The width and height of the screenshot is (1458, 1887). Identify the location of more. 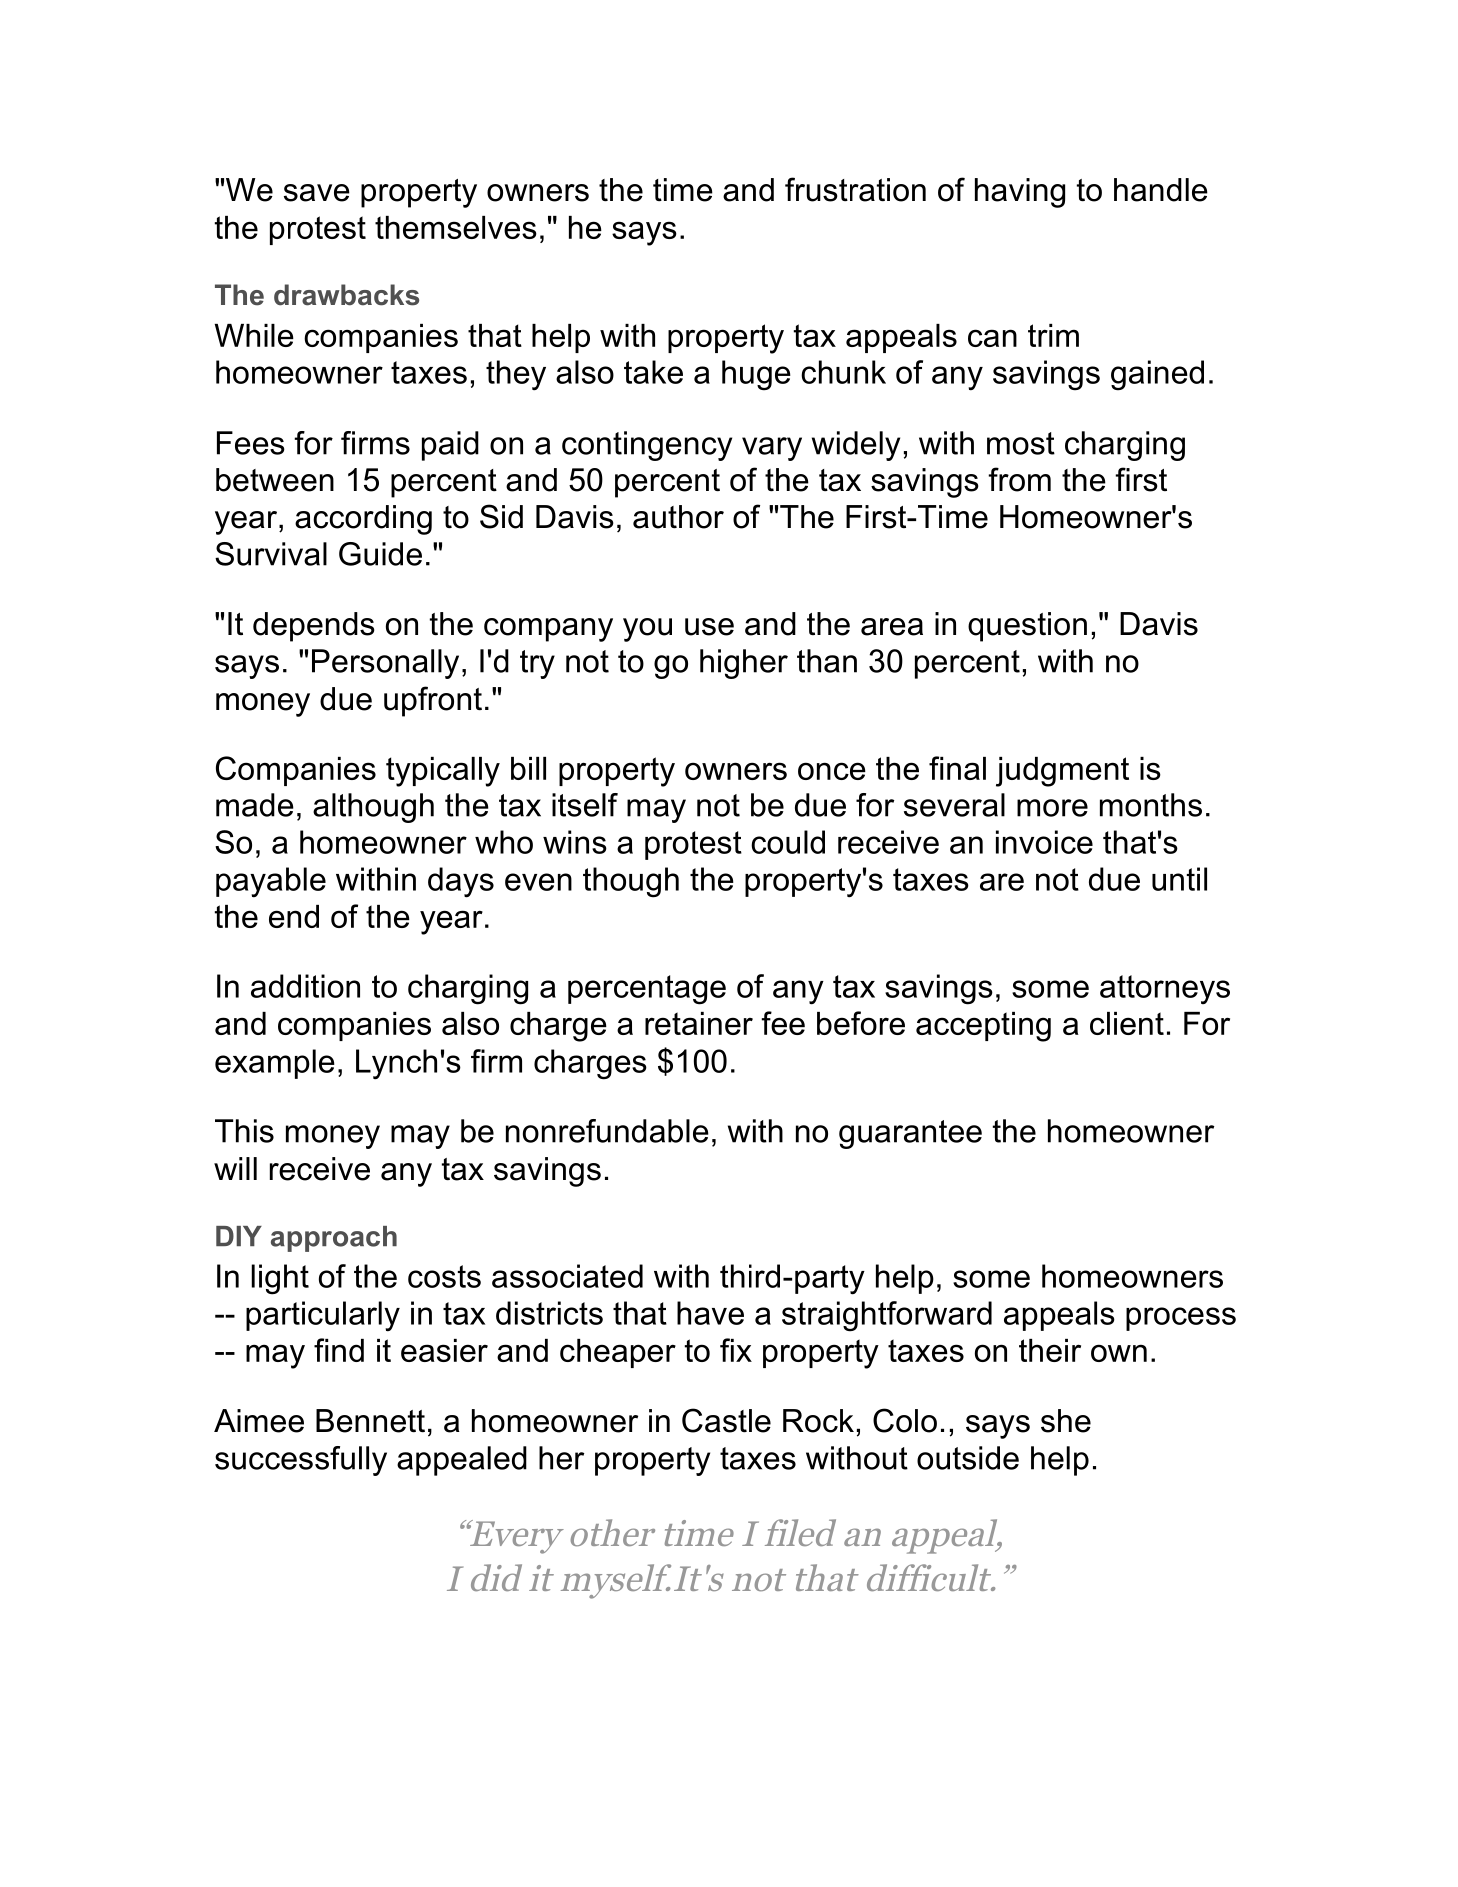
(1052, 808).
